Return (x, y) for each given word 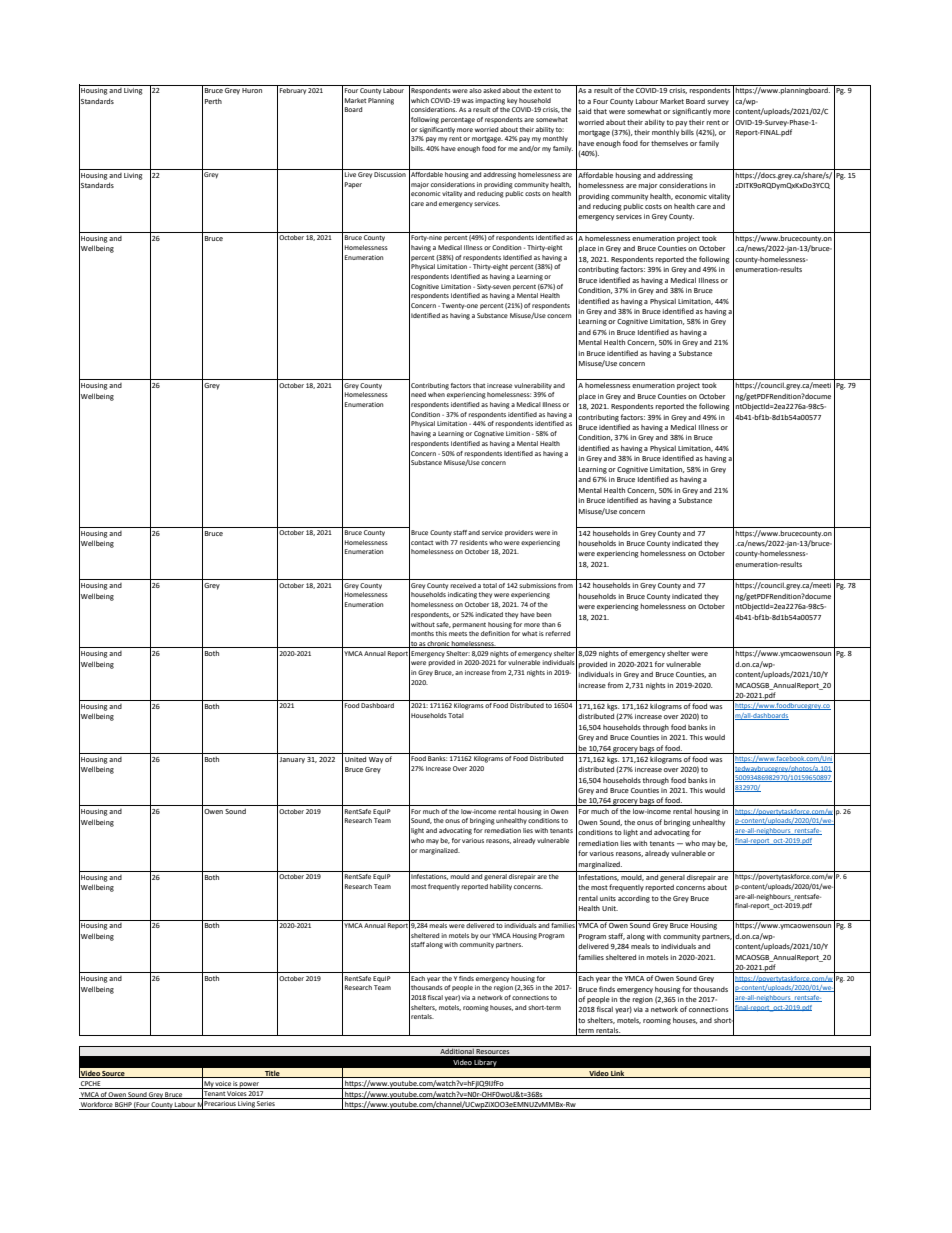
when (436, 394)
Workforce (97, 1106)
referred (557, 633)
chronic (438, 644)
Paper (353, 185)
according (634, 899)
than (548, 624)
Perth (213, 101)
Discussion (390, 174)
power (249, 1085)
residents (474, 542)
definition (495, 633)
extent (543, 90)
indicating (462, 595)
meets (458, 634)
